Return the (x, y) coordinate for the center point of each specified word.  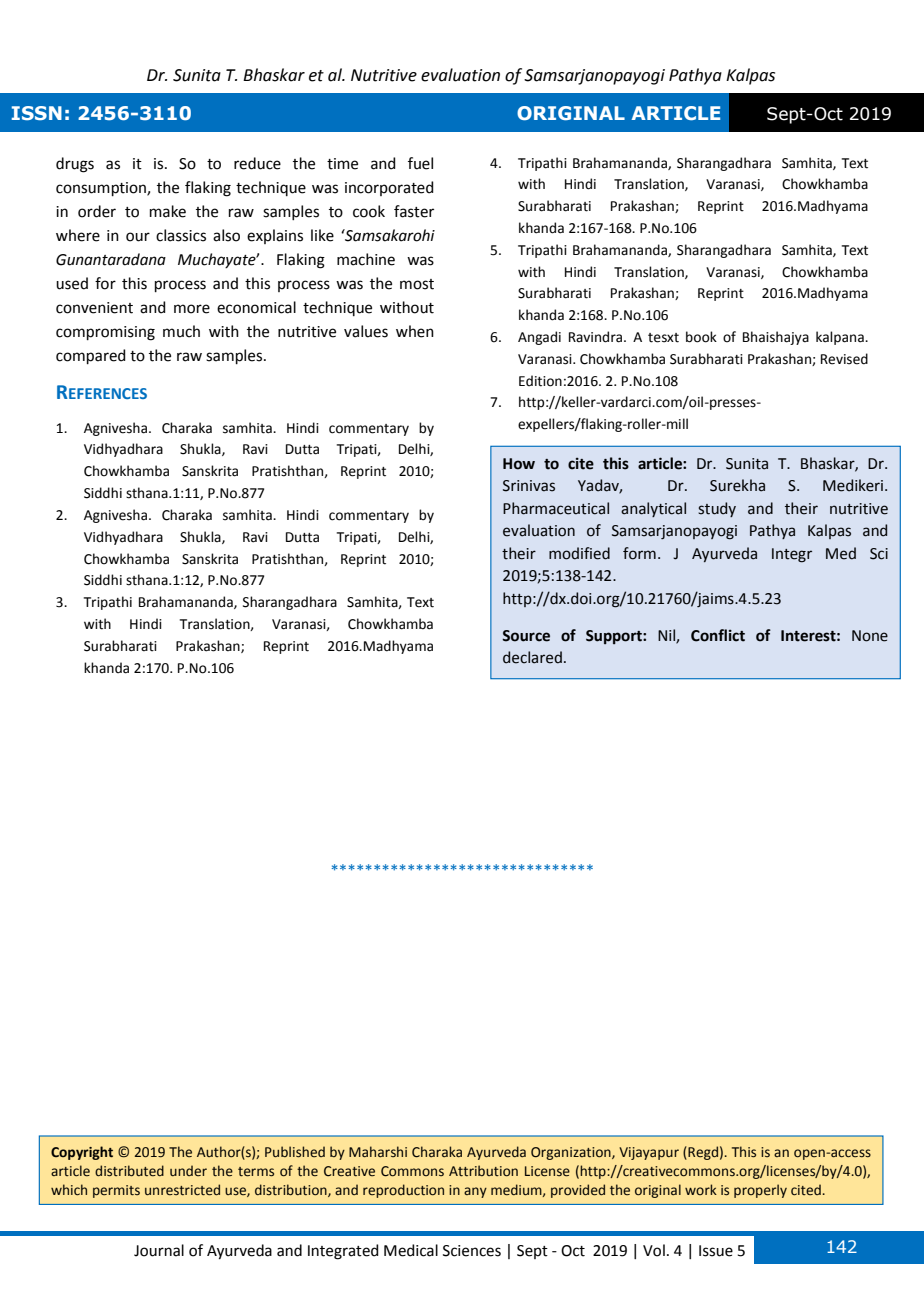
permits (116, 1191)
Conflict (718, 635)
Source (526, 636)
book (701, 337)
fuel (420, 163)
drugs (75, 165)
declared (532, 657)
